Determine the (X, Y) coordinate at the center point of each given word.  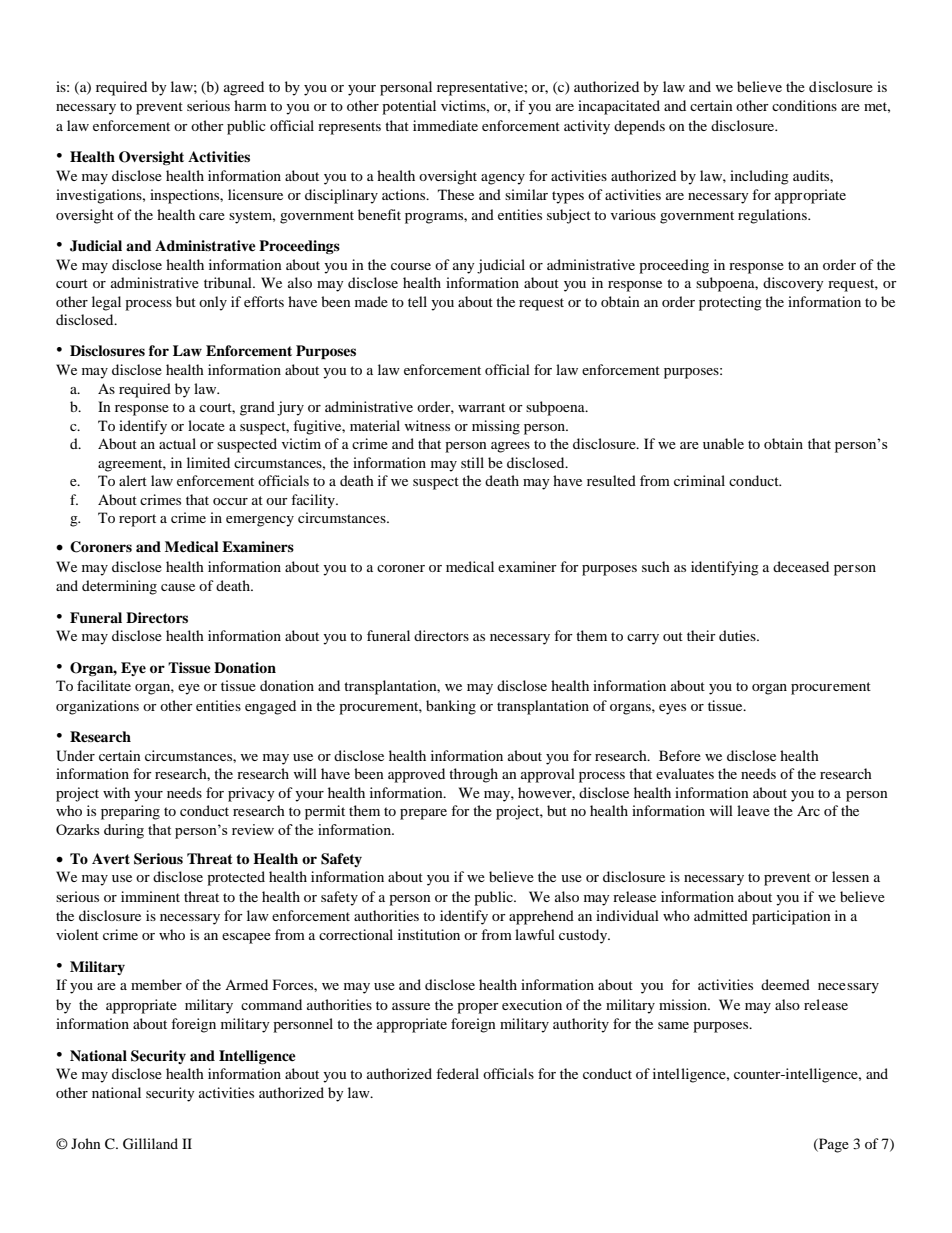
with (116, 792)
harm (250, 105)
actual (177, 443)
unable (723, 443)
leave (753, 810)
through (473, 775)
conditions (804, 105)
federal (457, 1073)
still (472, 462)
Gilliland (150, 1144)
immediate (445, 125)
